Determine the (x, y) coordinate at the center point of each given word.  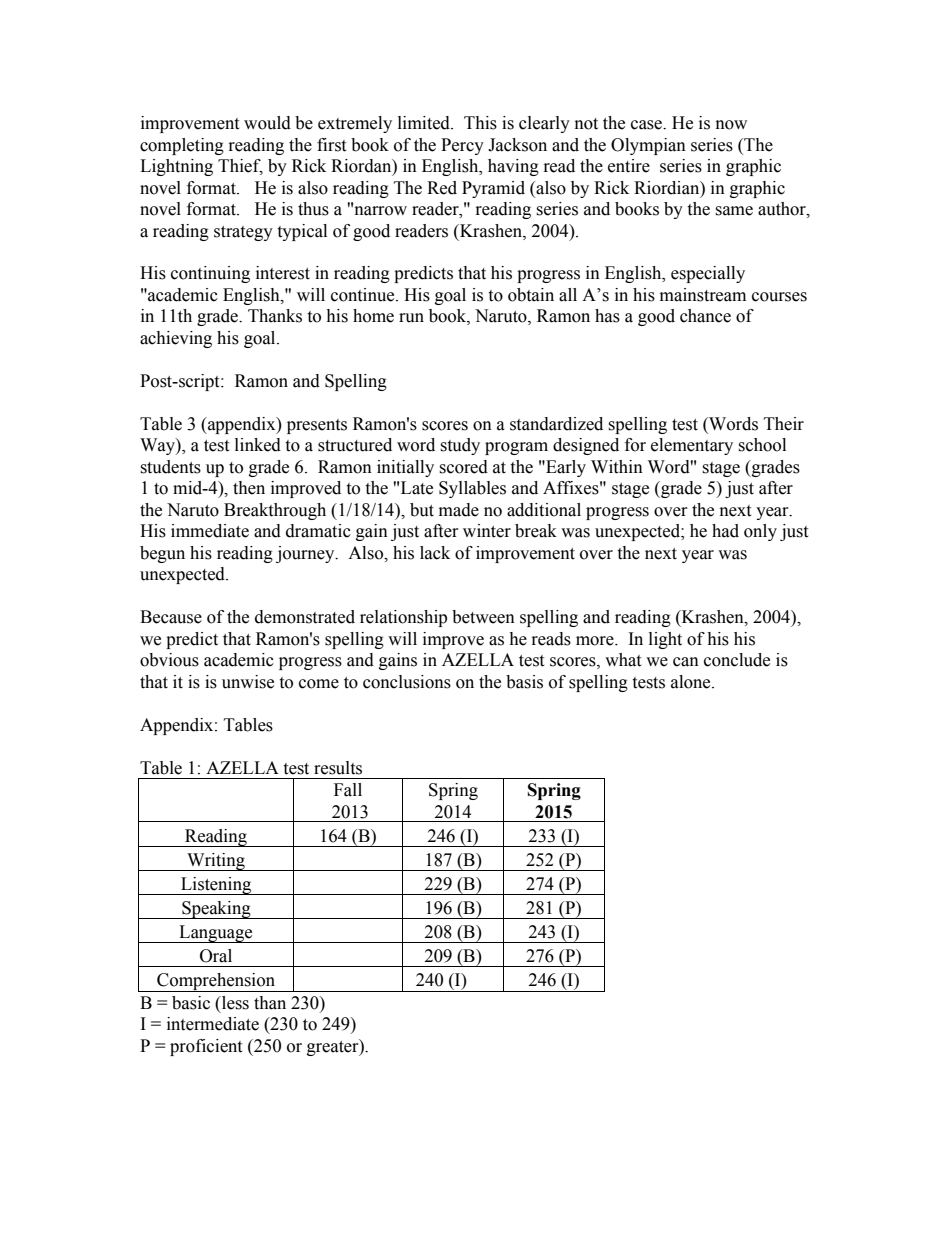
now (731, 125)
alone (692, 682)
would (267, 123)
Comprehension (216, 982)
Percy (462, 146)
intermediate (213, 1024)
